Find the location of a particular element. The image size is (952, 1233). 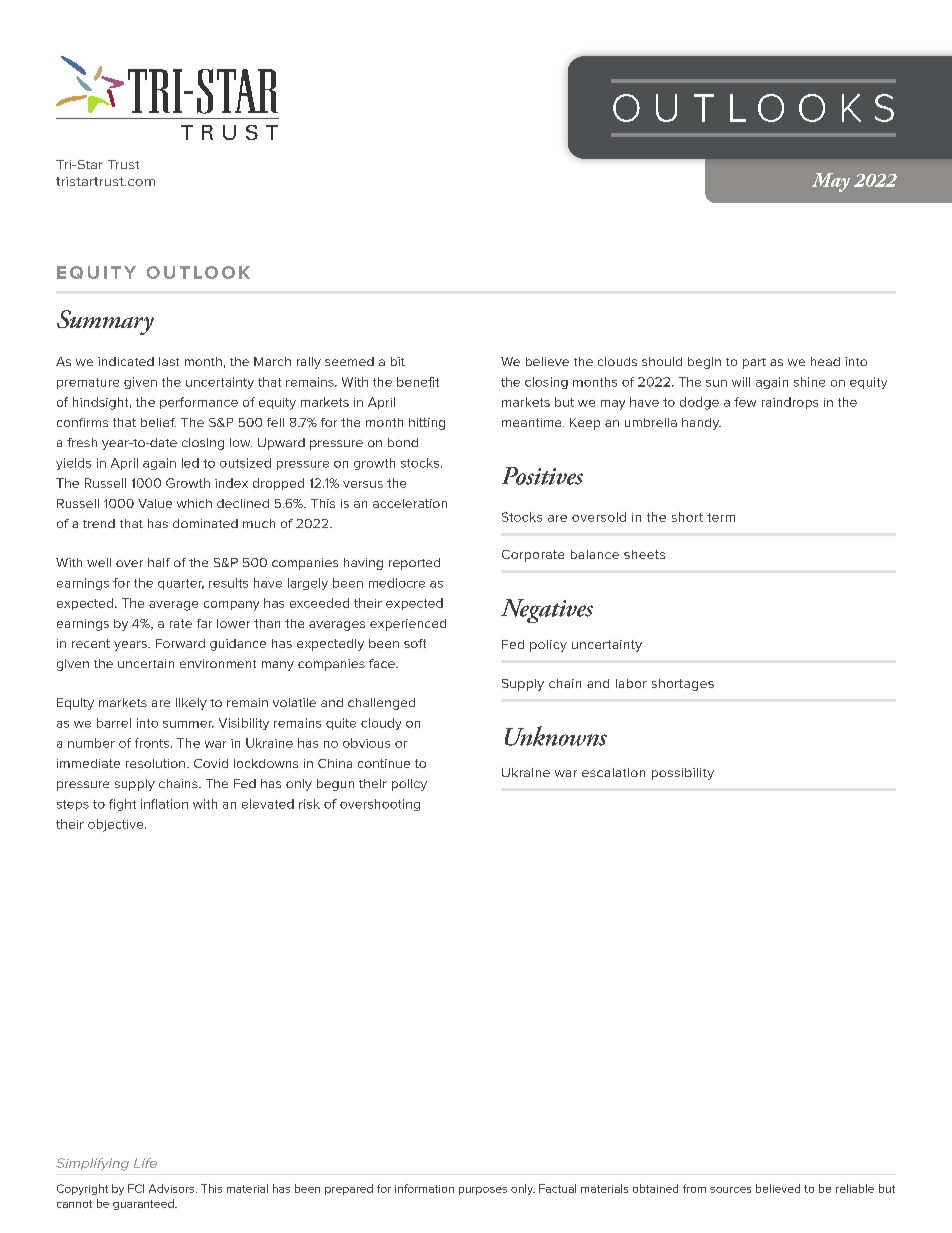

Life is located at coordinates (145, 1163).
